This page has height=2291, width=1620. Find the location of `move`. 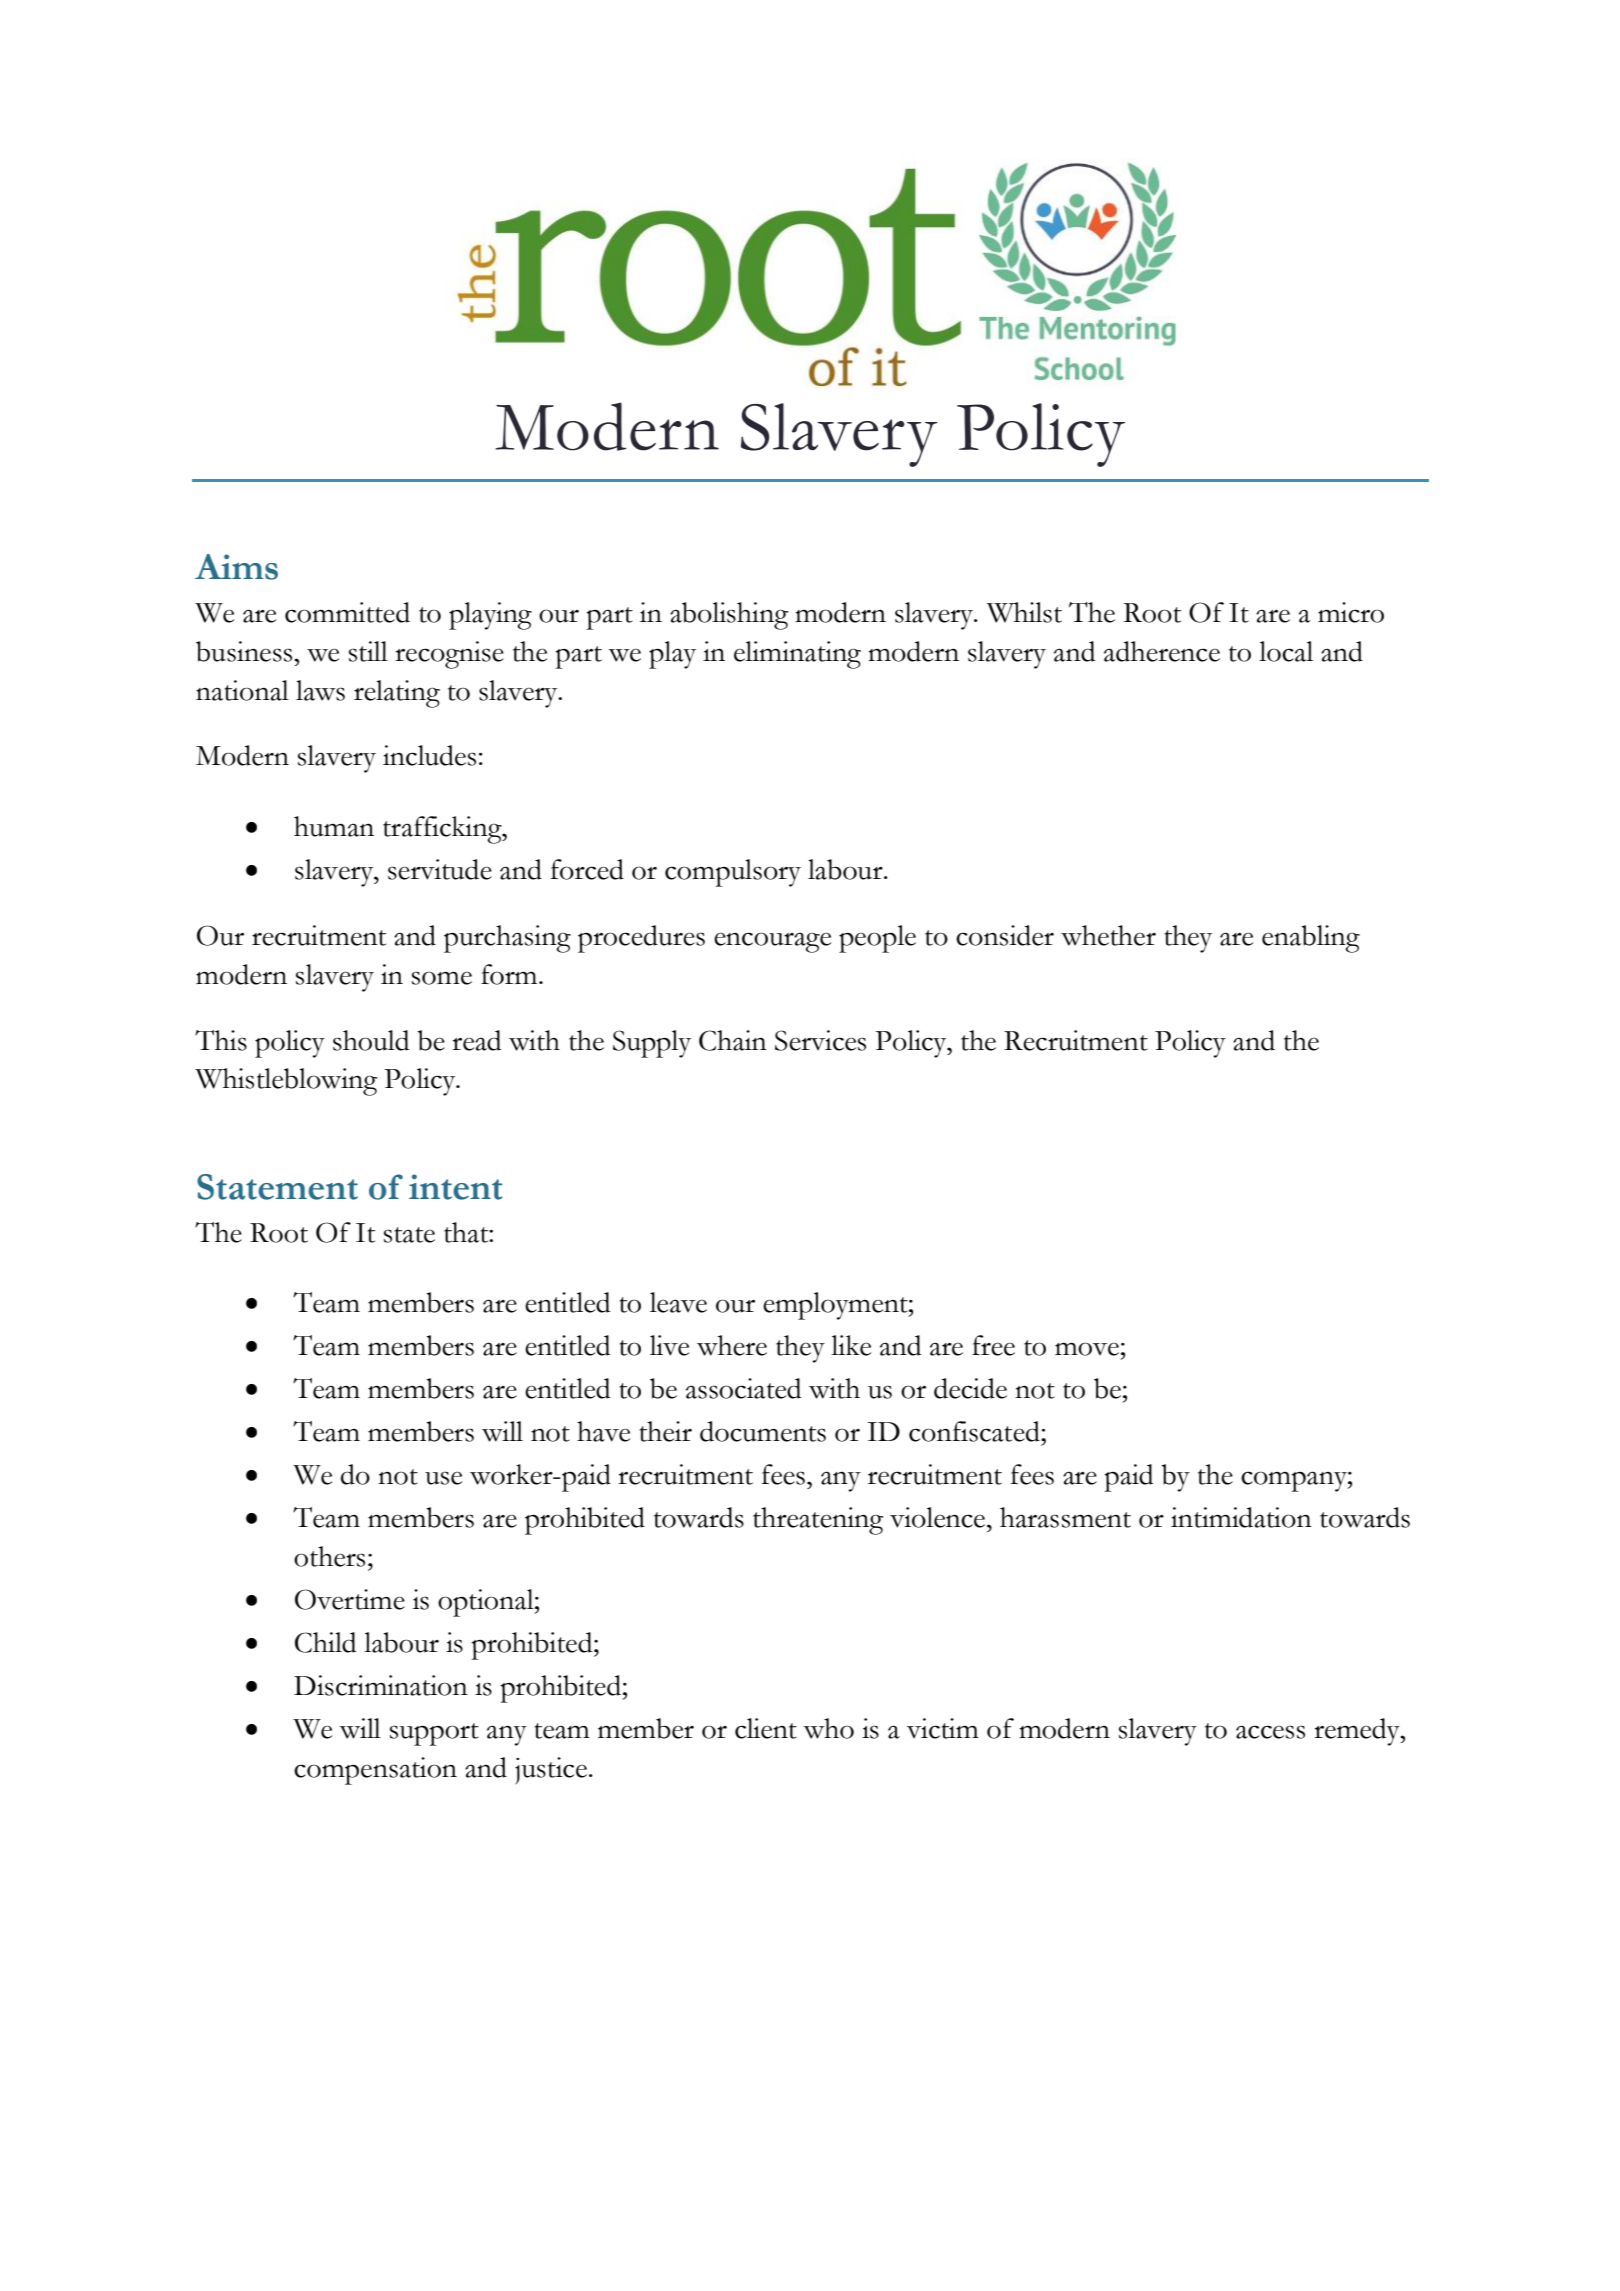

move is located at coordinates (1087, 1349).
